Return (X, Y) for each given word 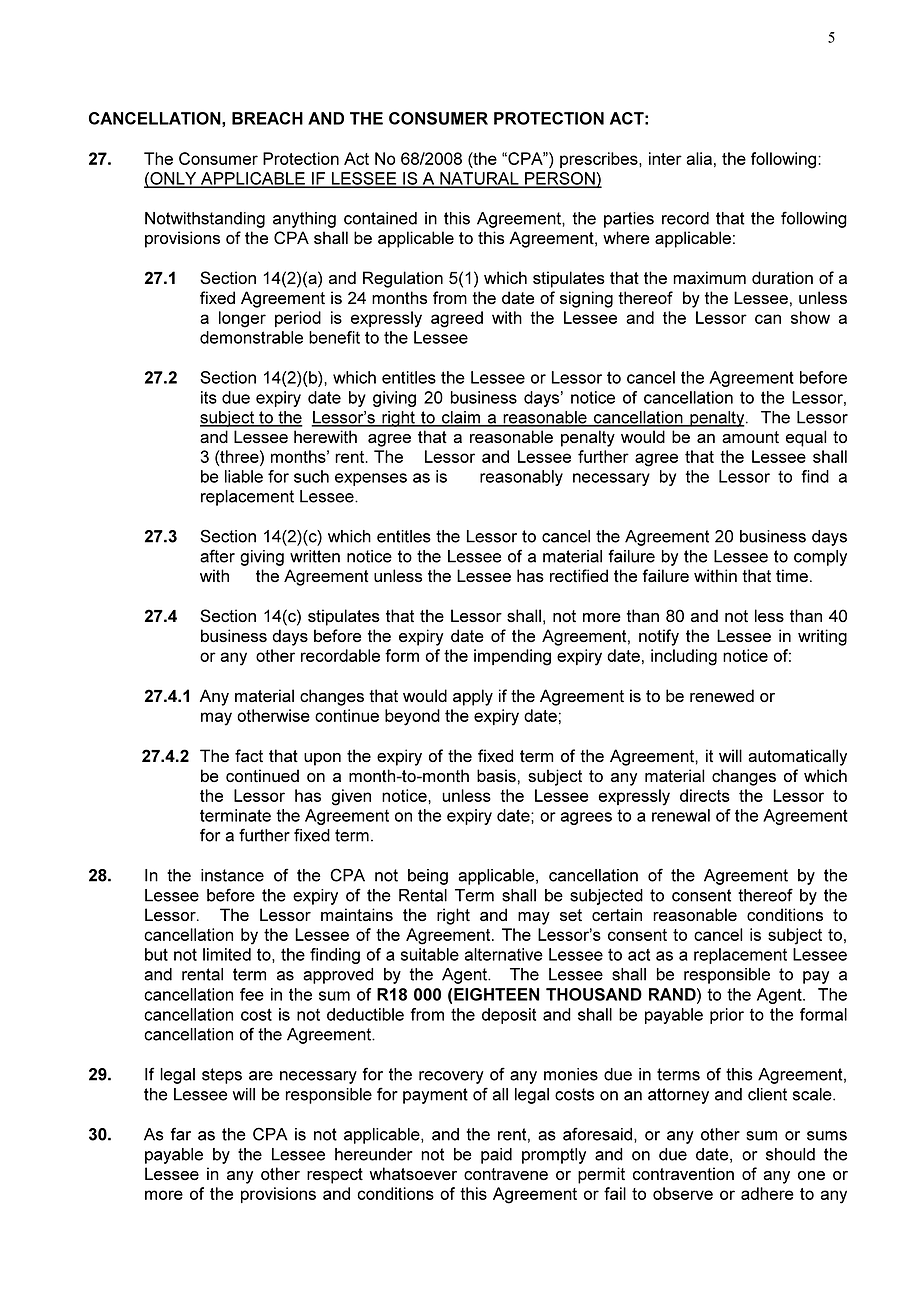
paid (496, 1156)
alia (699, 158)
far (181, 1134)
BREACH (267, 118)
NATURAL (479, 179)
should (790, 1154)
